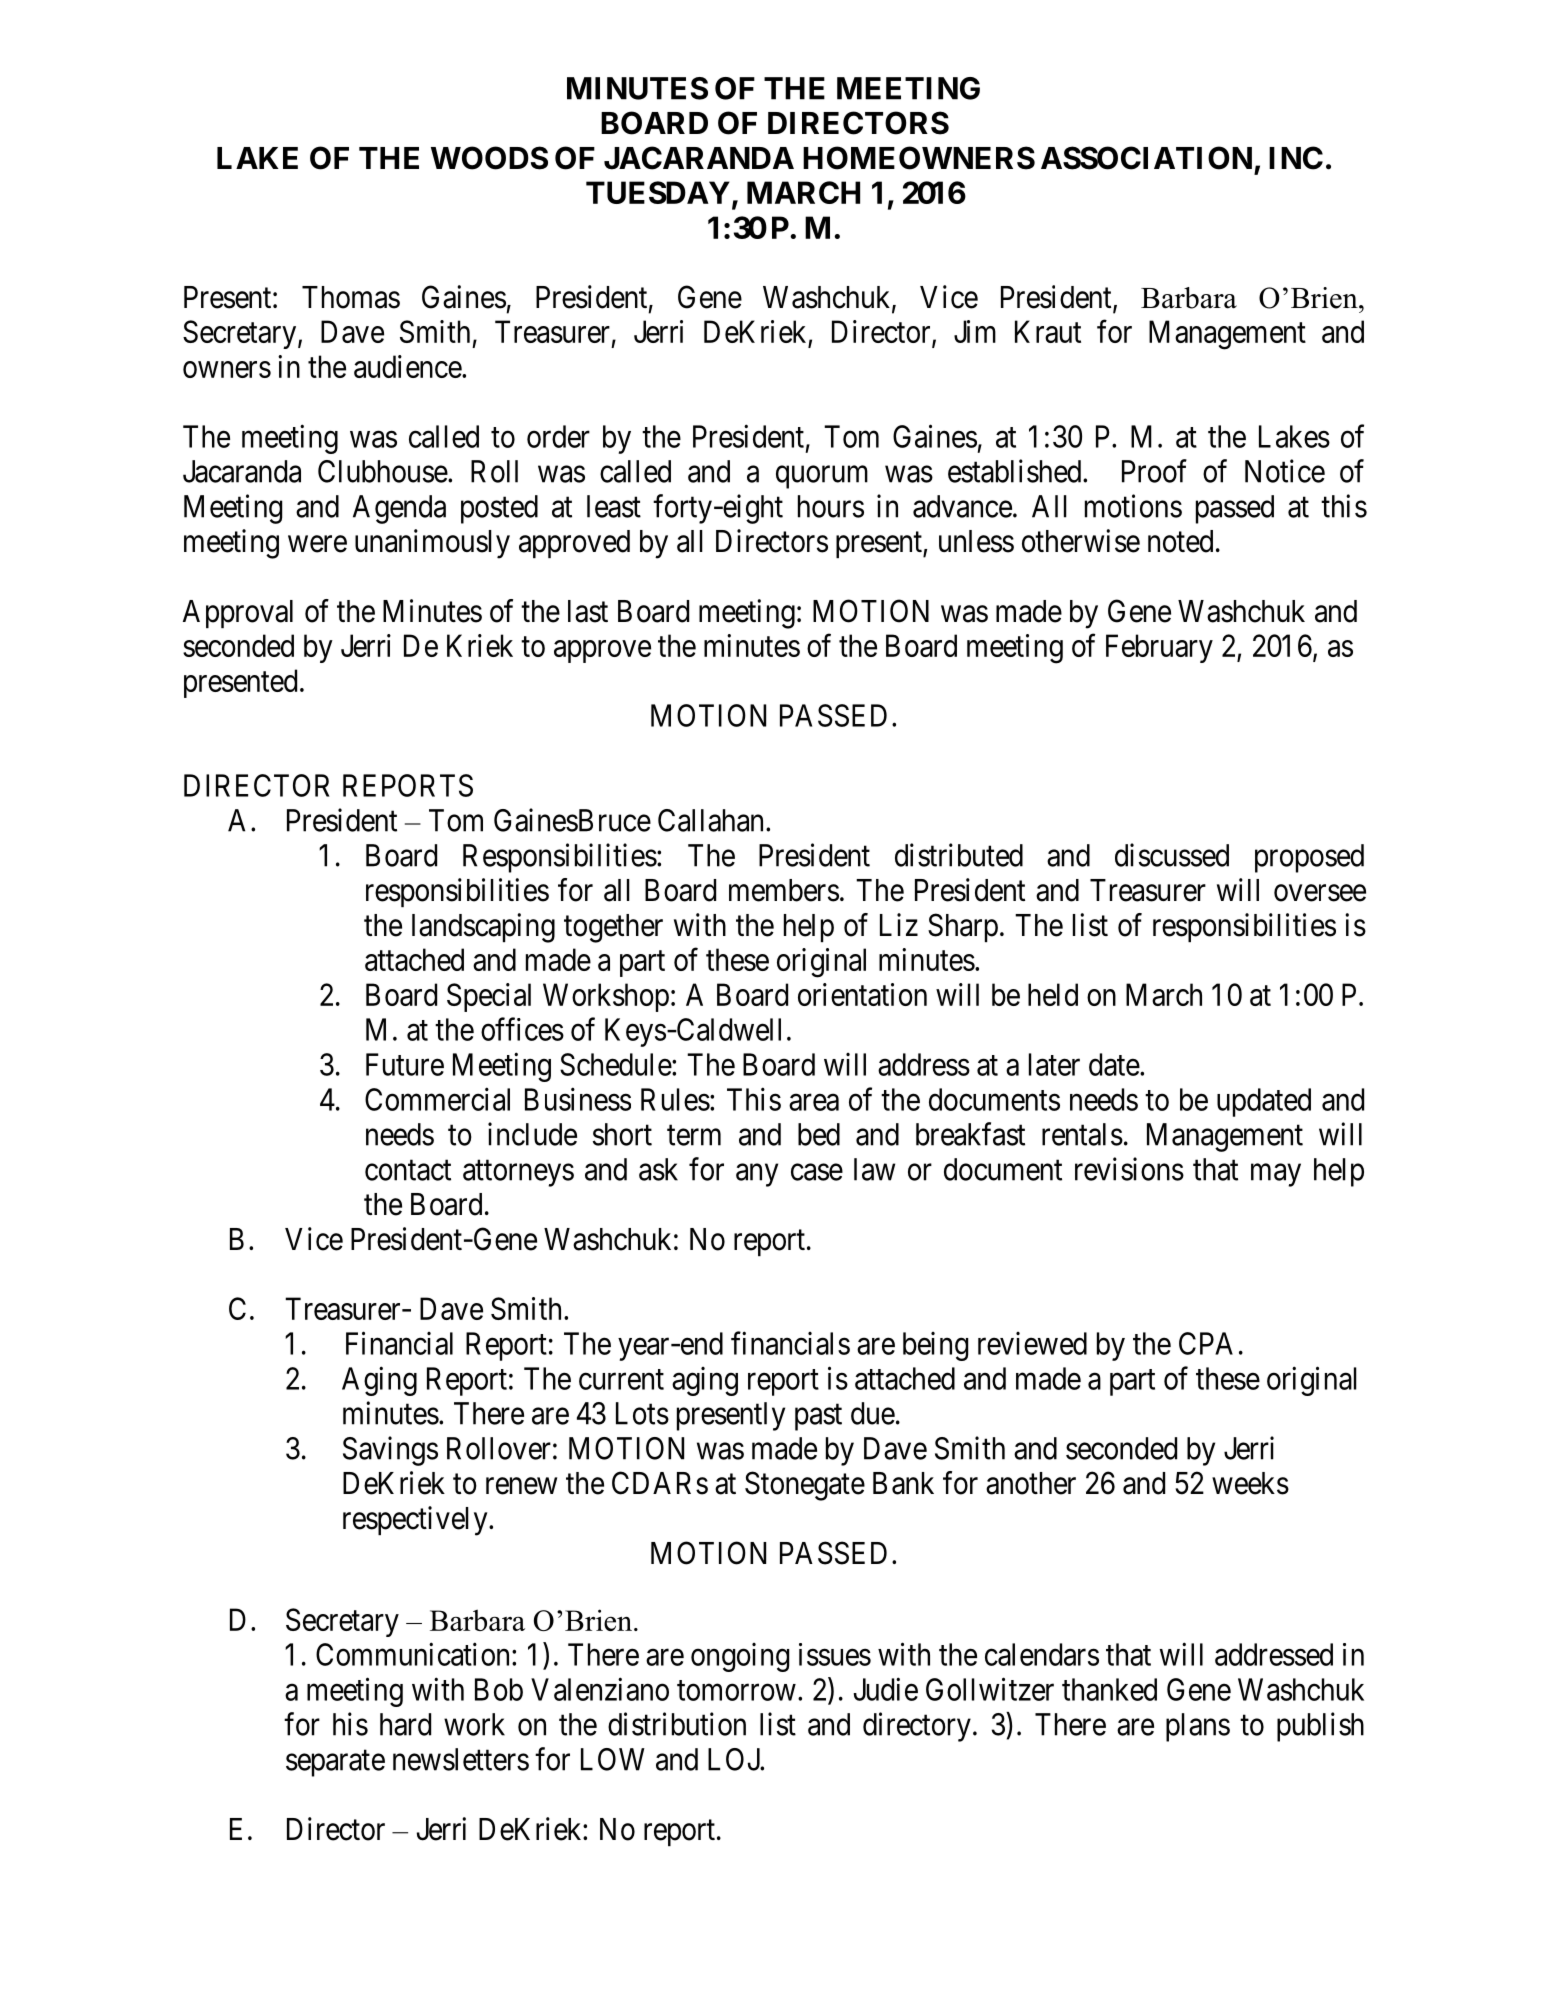 Image resolution: width=1547 pixels, height=2002 pixels. What do you see at coordinates (405, 1724) in the screenshot?
I see `hard` at bounding box center [405, 1724].
